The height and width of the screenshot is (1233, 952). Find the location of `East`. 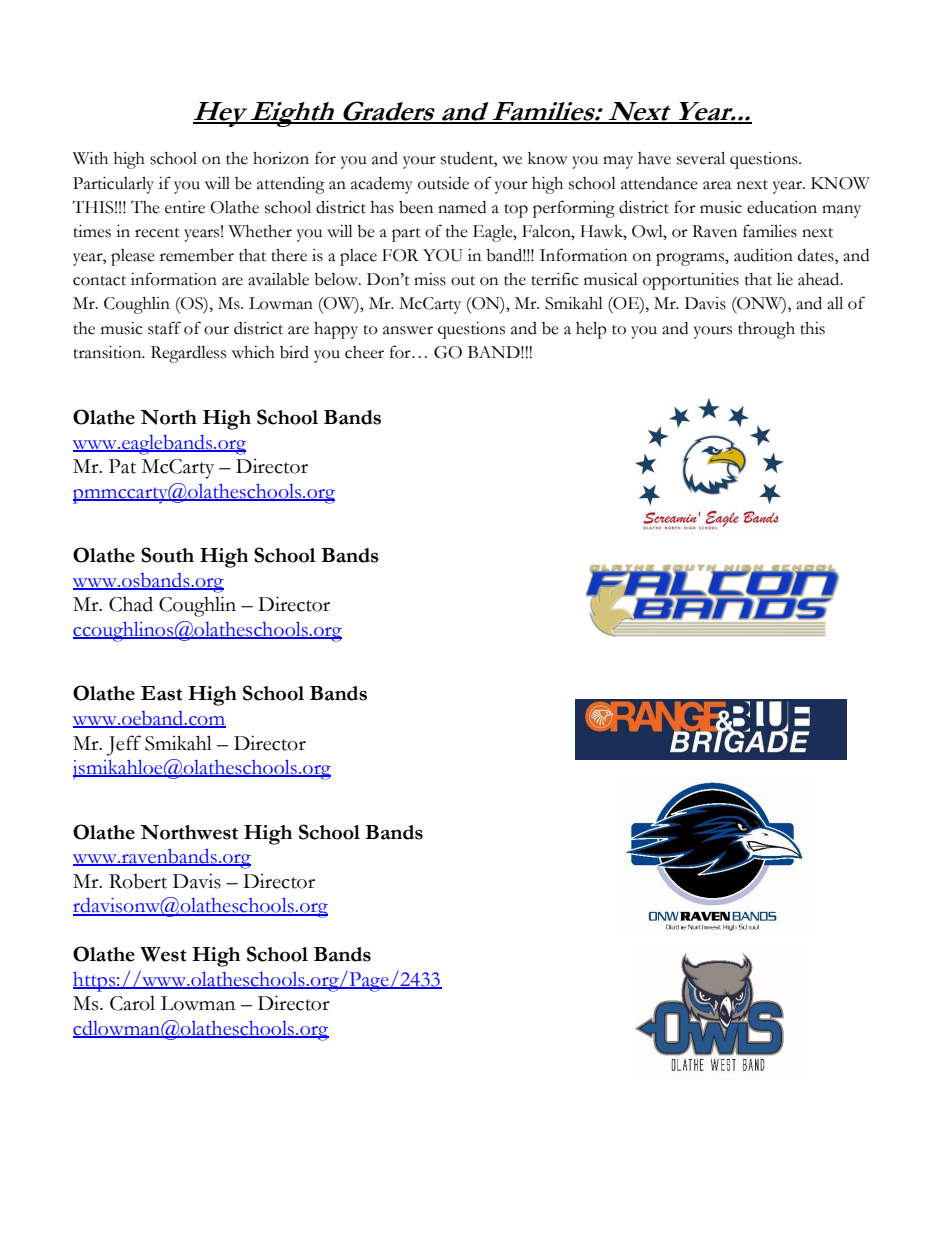

East is located at coordinates (161, 693).
